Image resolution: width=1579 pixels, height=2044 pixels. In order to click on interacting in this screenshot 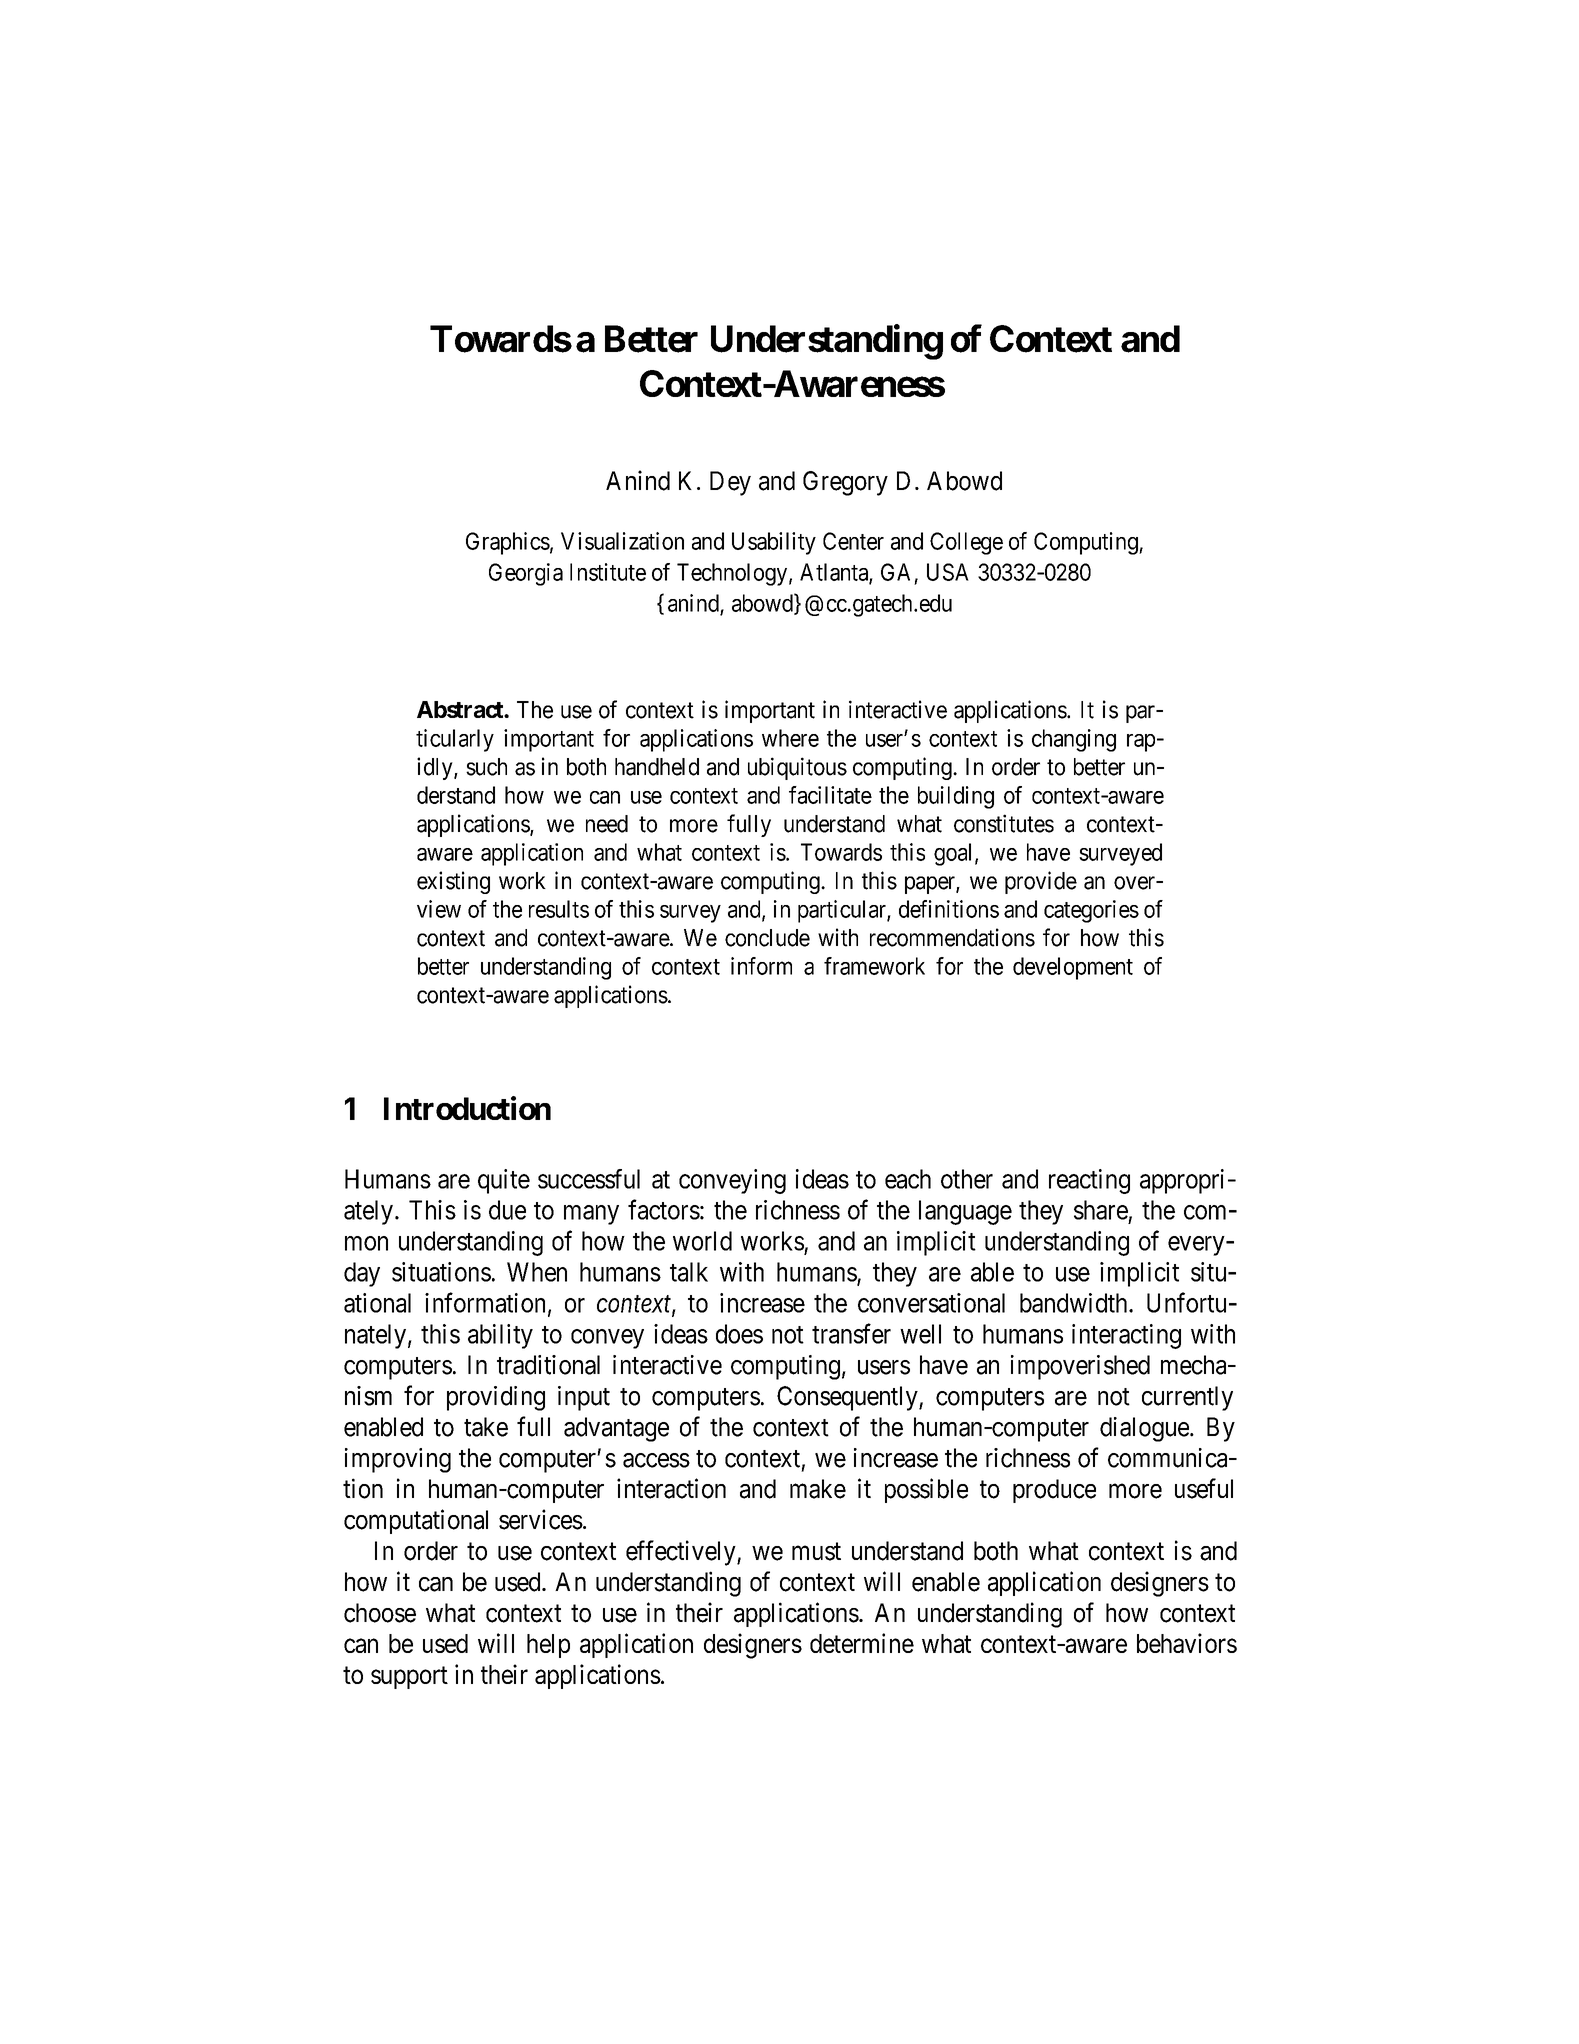, I will do `click(1126, 1336)`.
